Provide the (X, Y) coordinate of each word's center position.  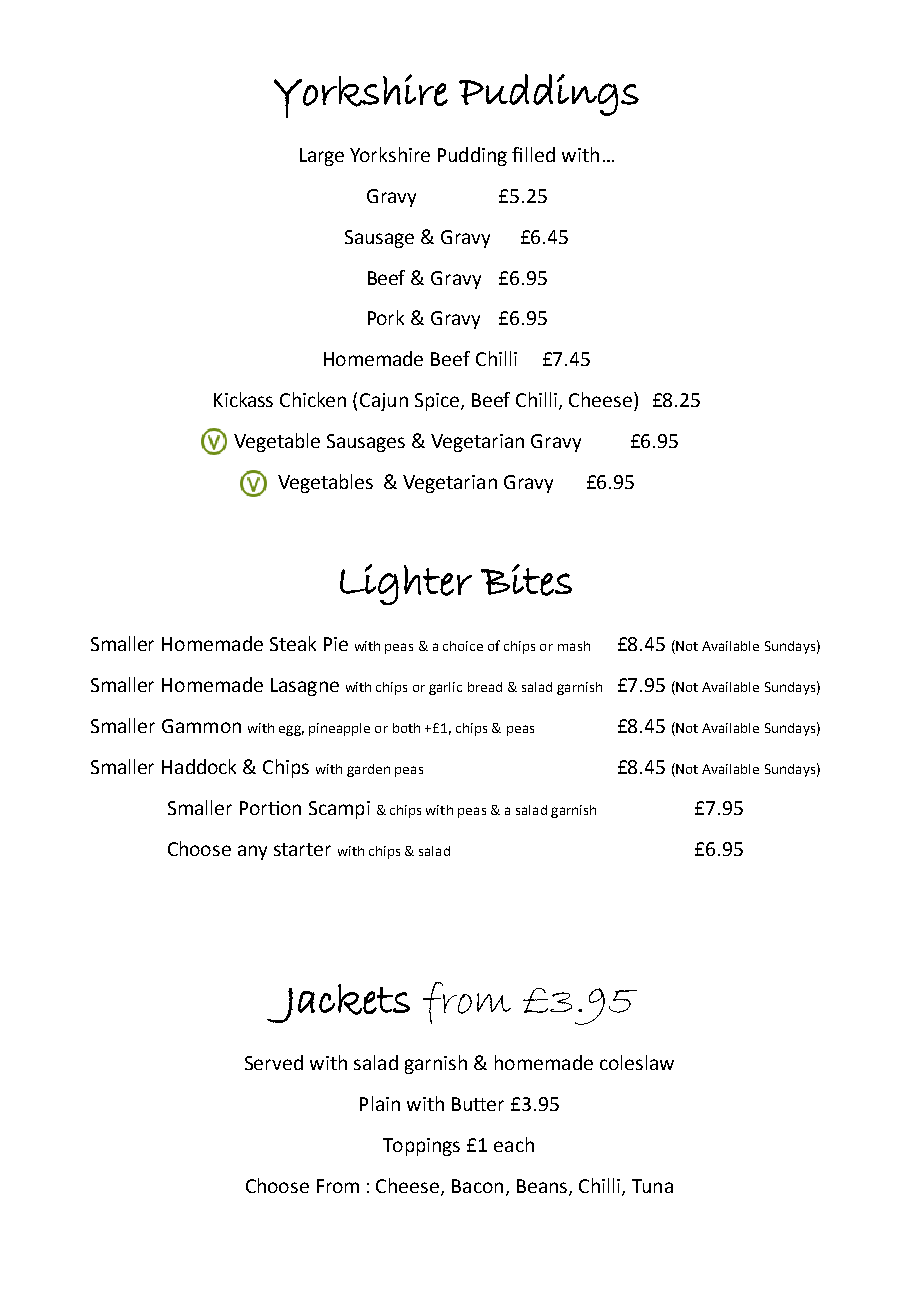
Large (322, 157)
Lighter (406, 584)
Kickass (243, 399)
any (252, 852)
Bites (526, 580)
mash (574, 646)
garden (368, 770)
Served (274, 1062)
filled (533, 154)
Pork (386, 317)
